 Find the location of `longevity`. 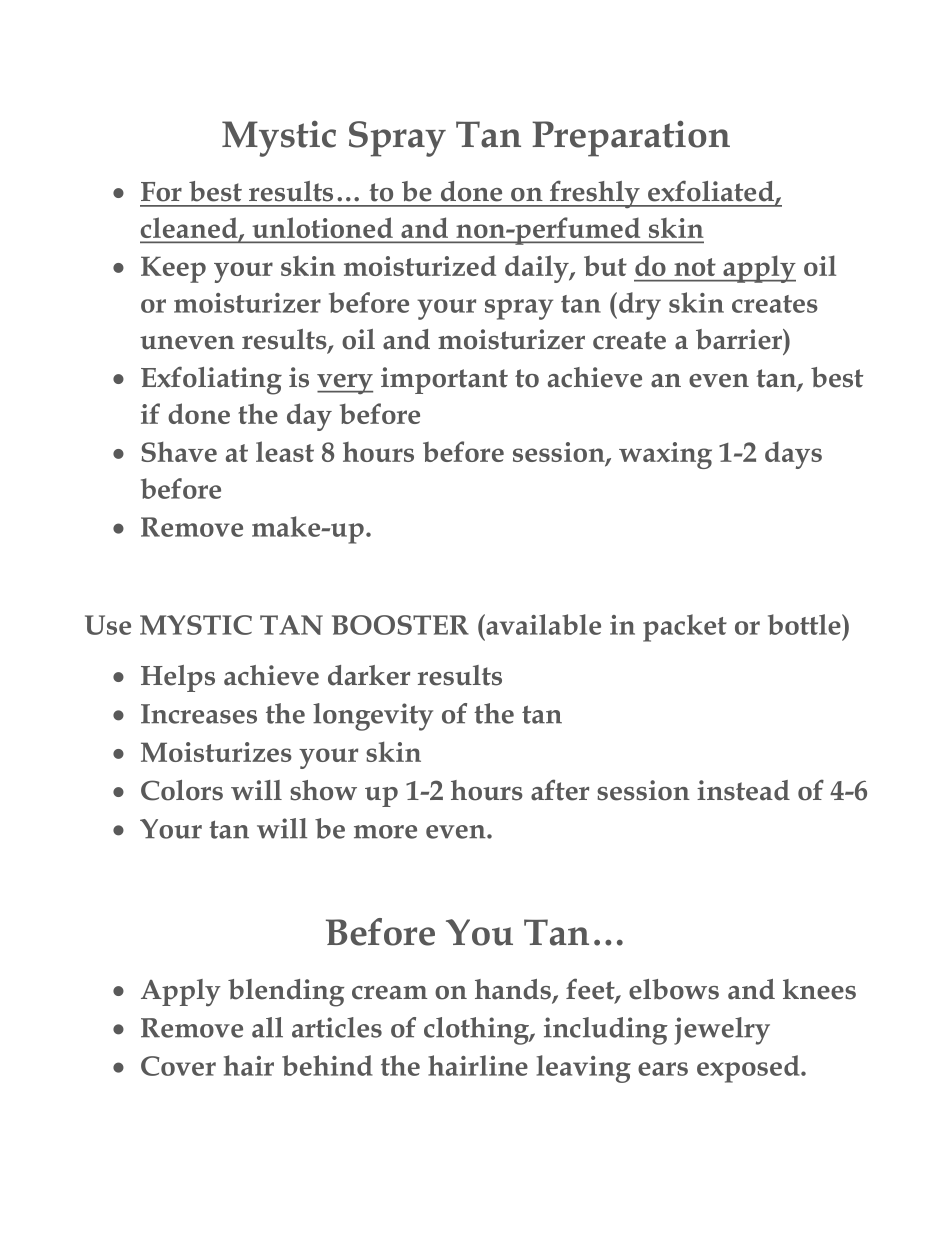

longevity is located at coordinates (373, 717).
